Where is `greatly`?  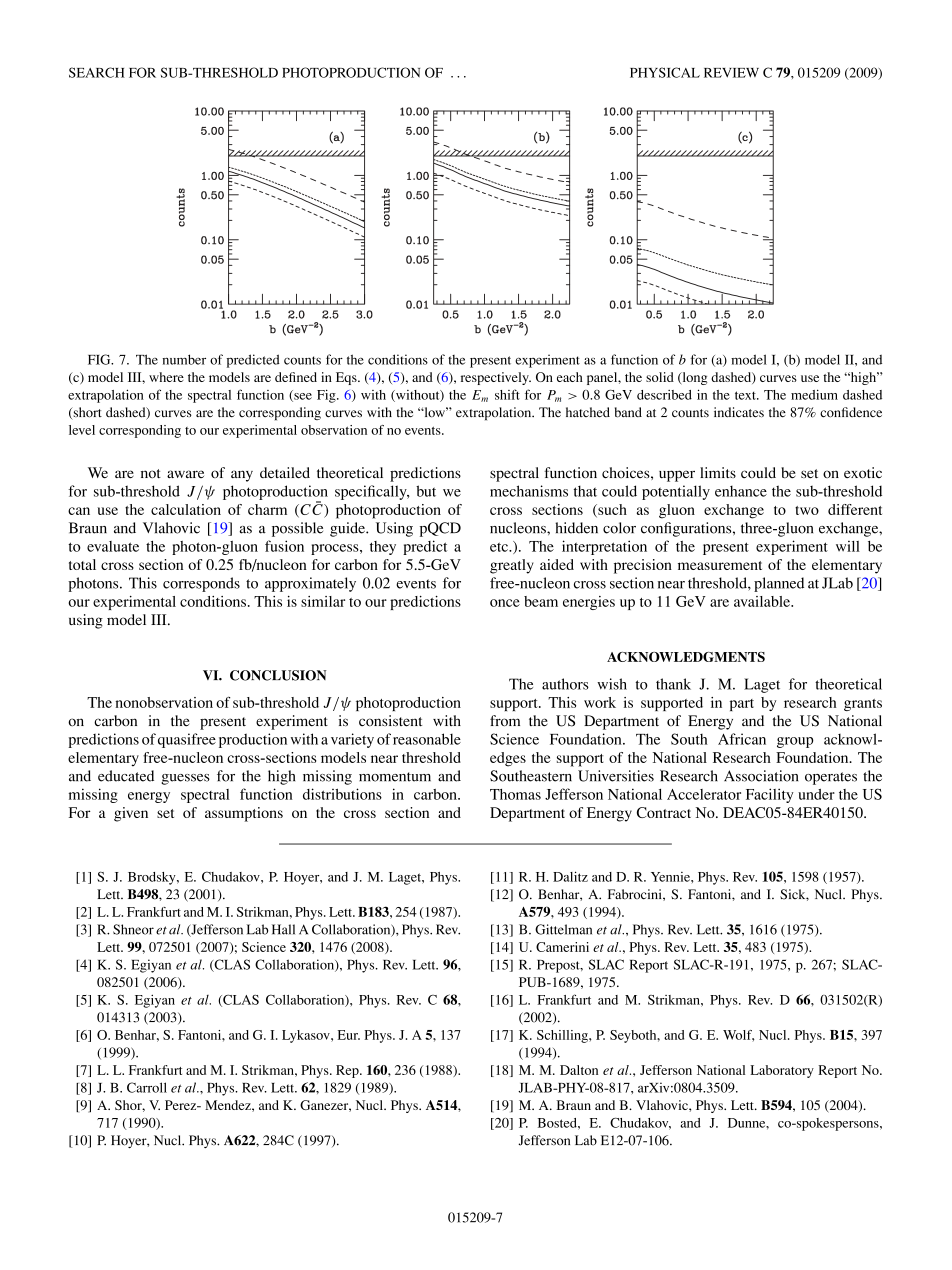
greatly is located at coordinates (512, 566).
